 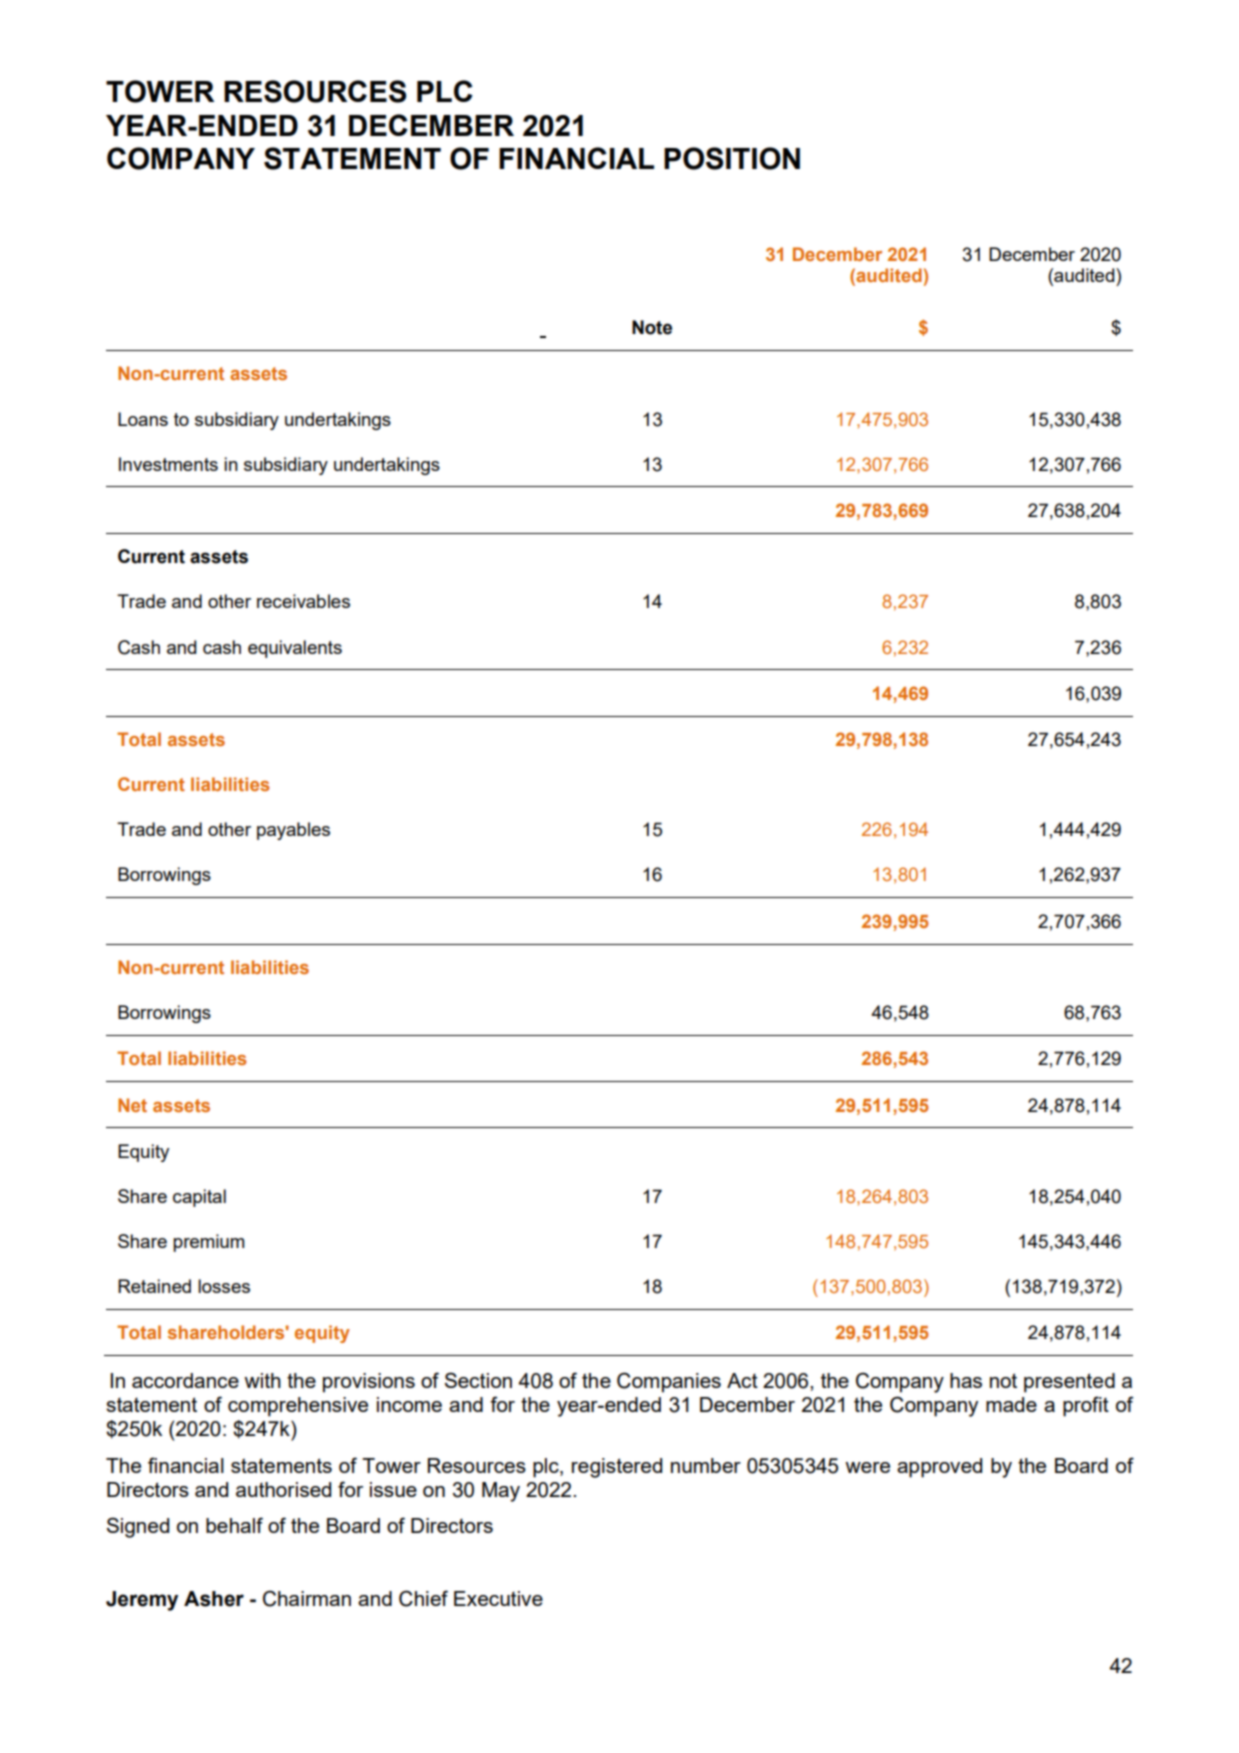 I want to click on equivalents, so click(x=295, y=649).
